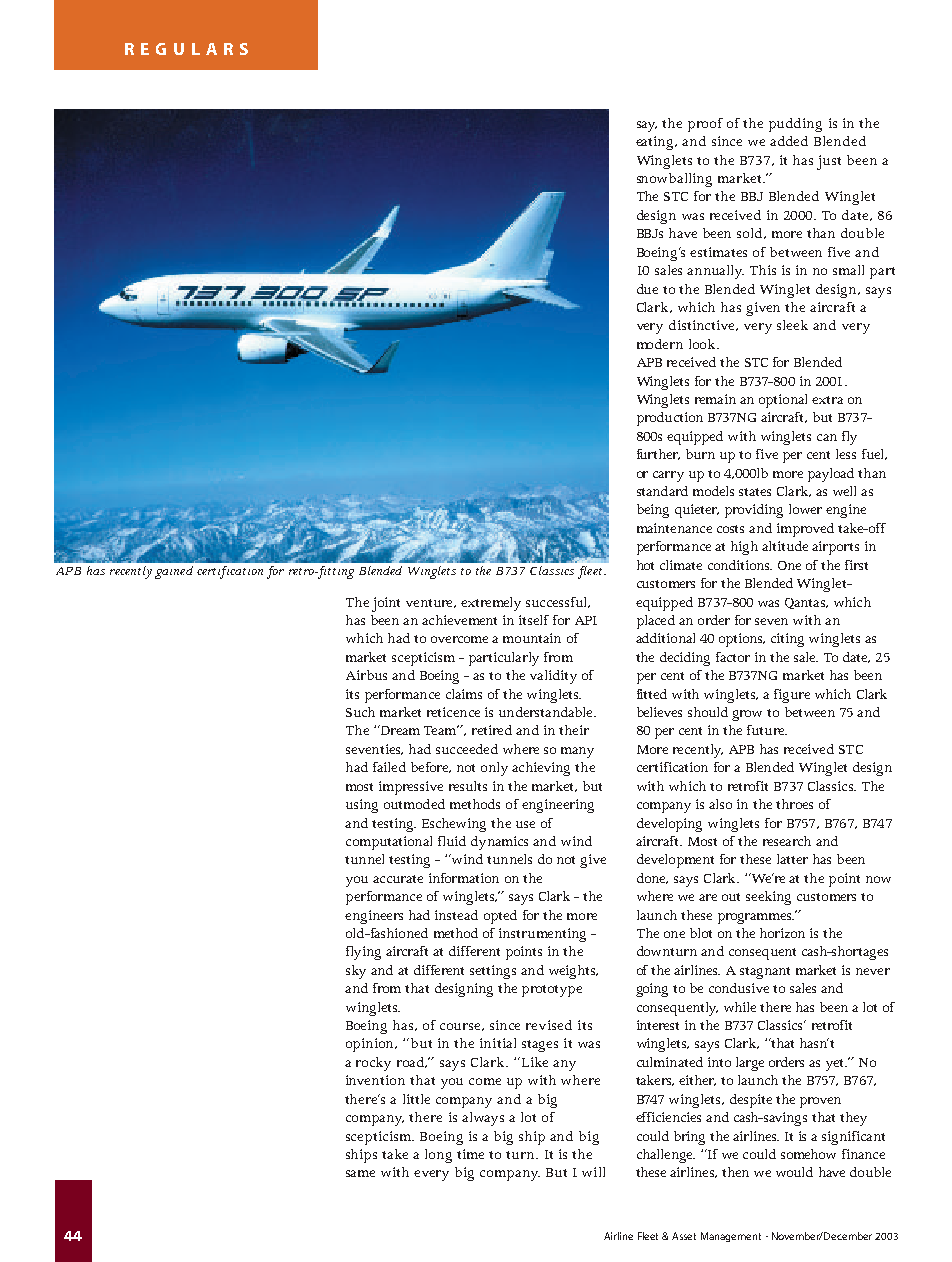 The width and height of the screenshot is (952, 1262). Describe the element at coordinates (794, 1172) in the screenshot. I see `would` at that location.
